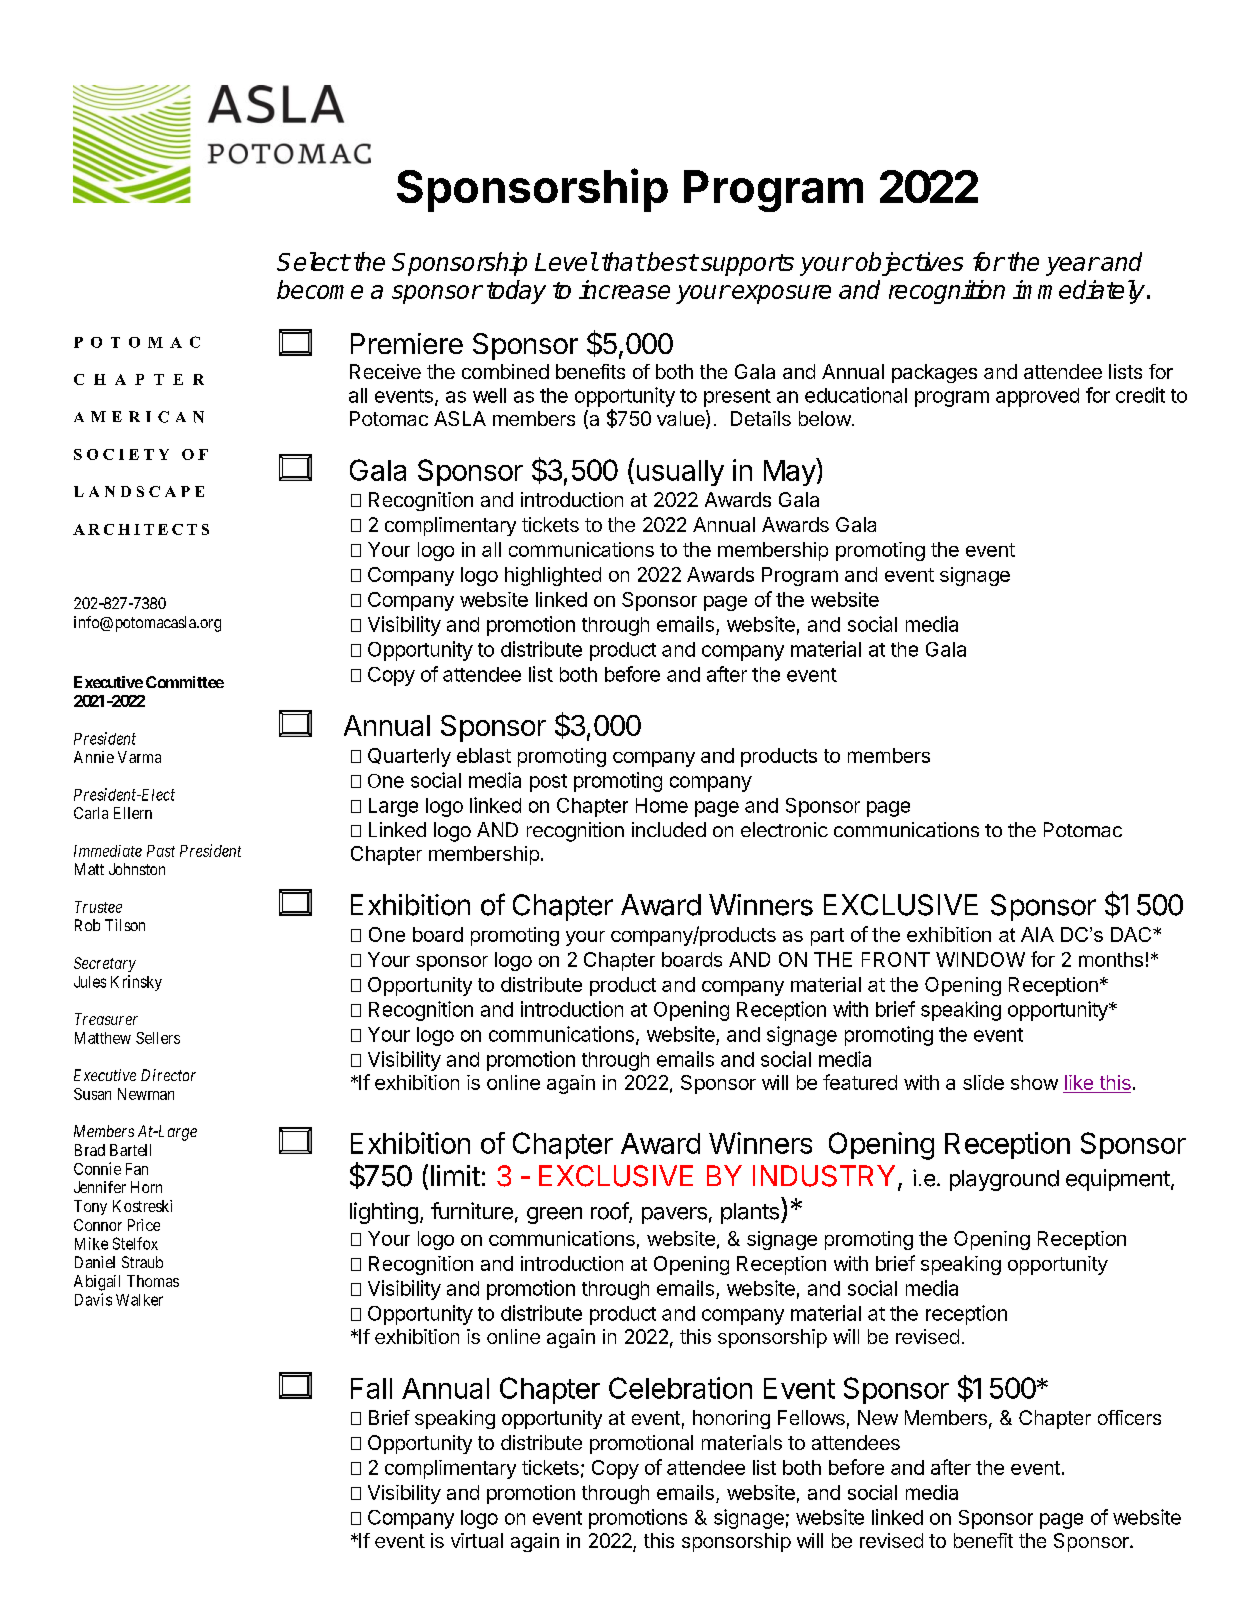 The height and width of the screenshot is (1611, 1245). Describe the element at coordinates (146, 1187) in the screenshot. I see `Horn` at that location.
